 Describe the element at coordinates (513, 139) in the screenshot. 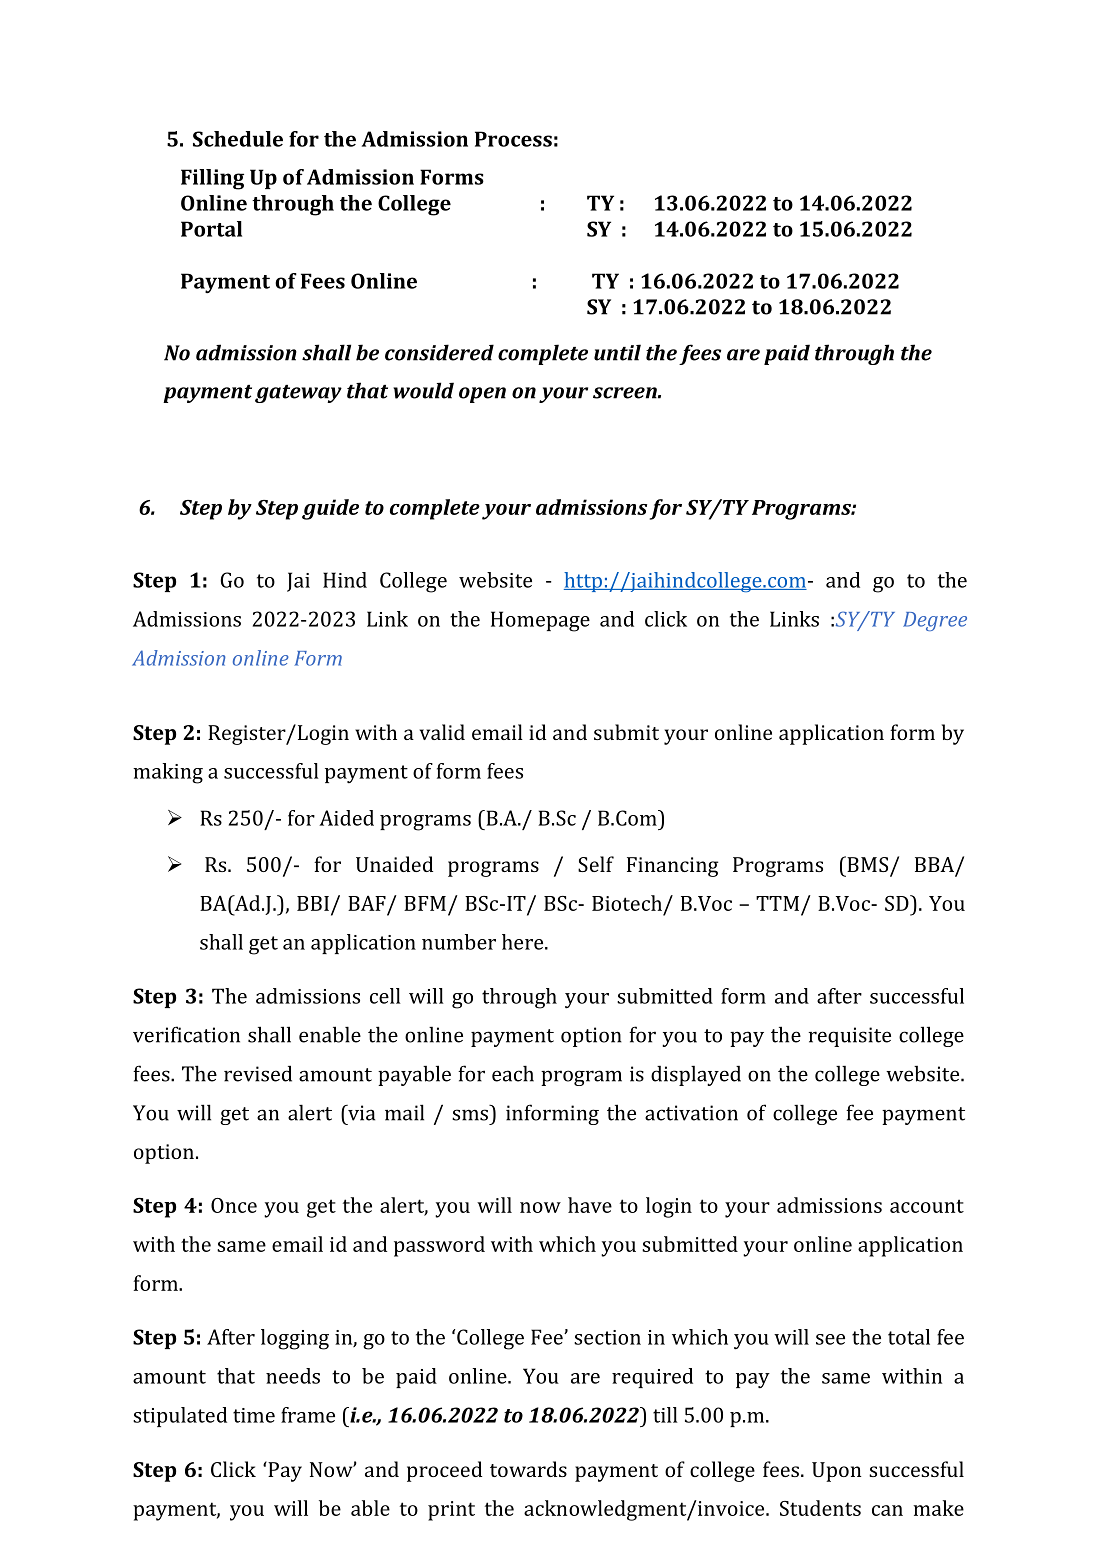

I see `Process` at that location.
